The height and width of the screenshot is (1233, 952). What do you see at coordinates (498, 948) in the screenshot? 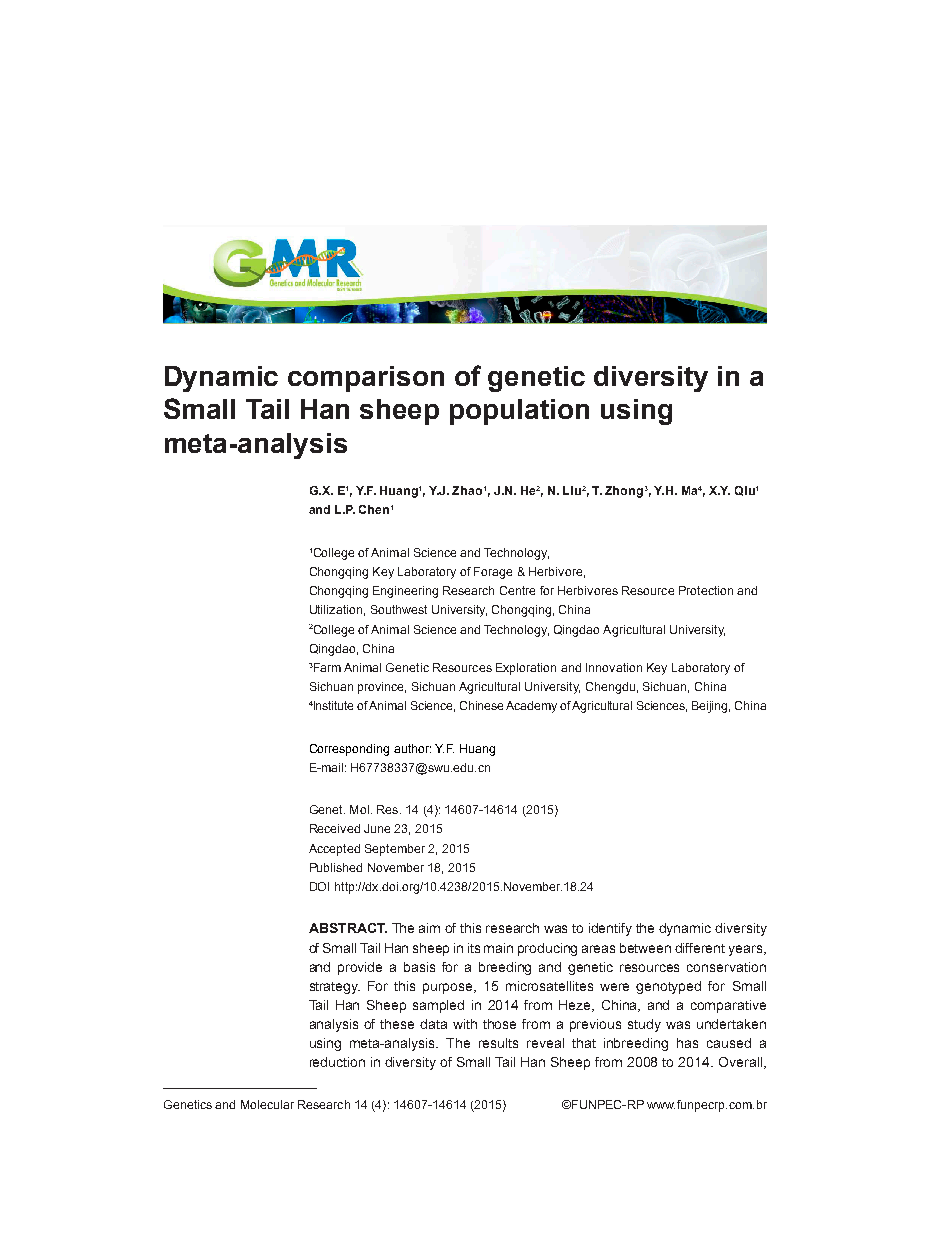
I see `main` at bounding box center [498, 948].
